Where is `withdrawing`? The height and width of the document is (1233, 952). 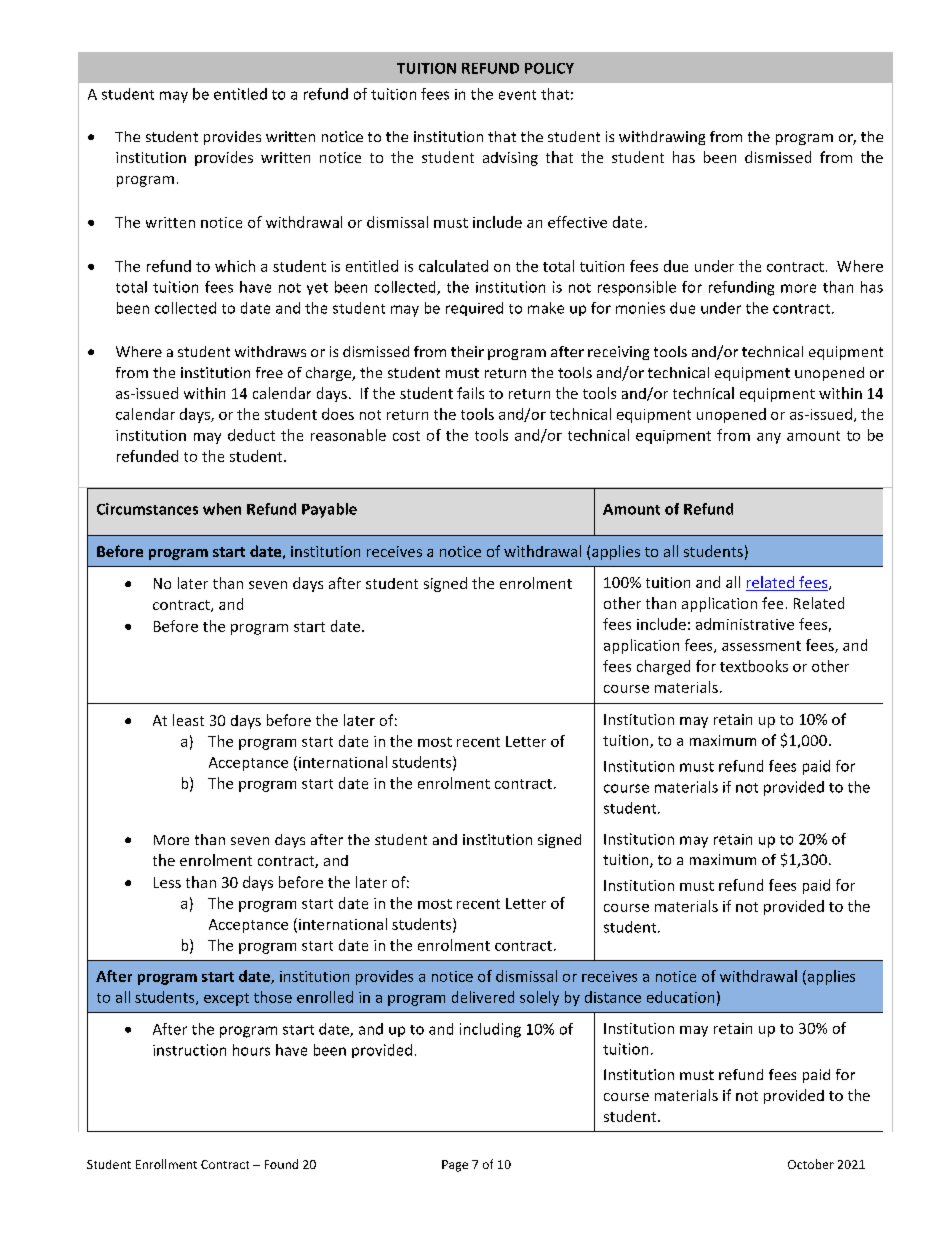 withdrawing is located at coordinates (662, 138).
